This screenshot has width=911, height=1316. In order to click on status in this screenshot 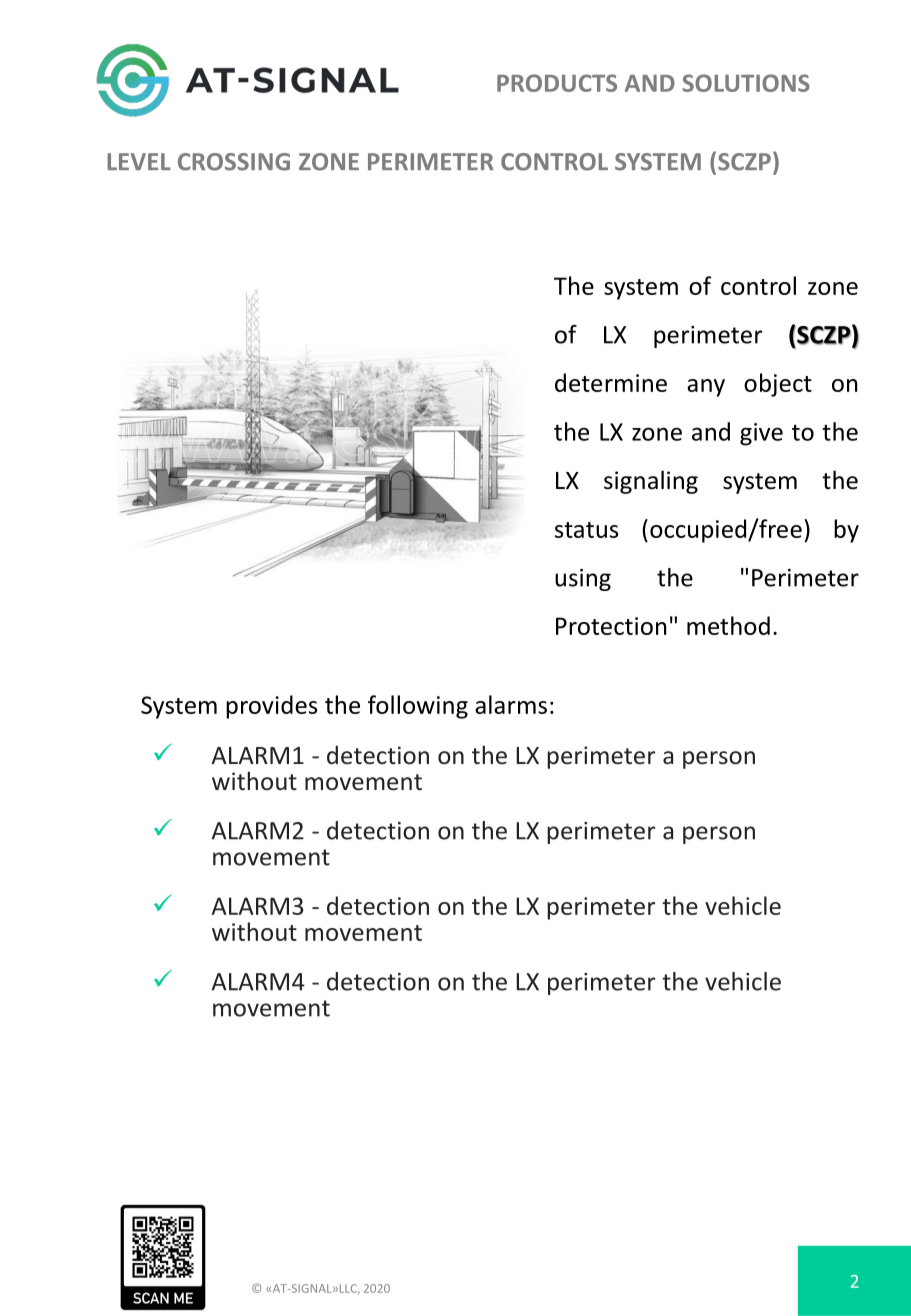, I will do `click(586, 530)`.
